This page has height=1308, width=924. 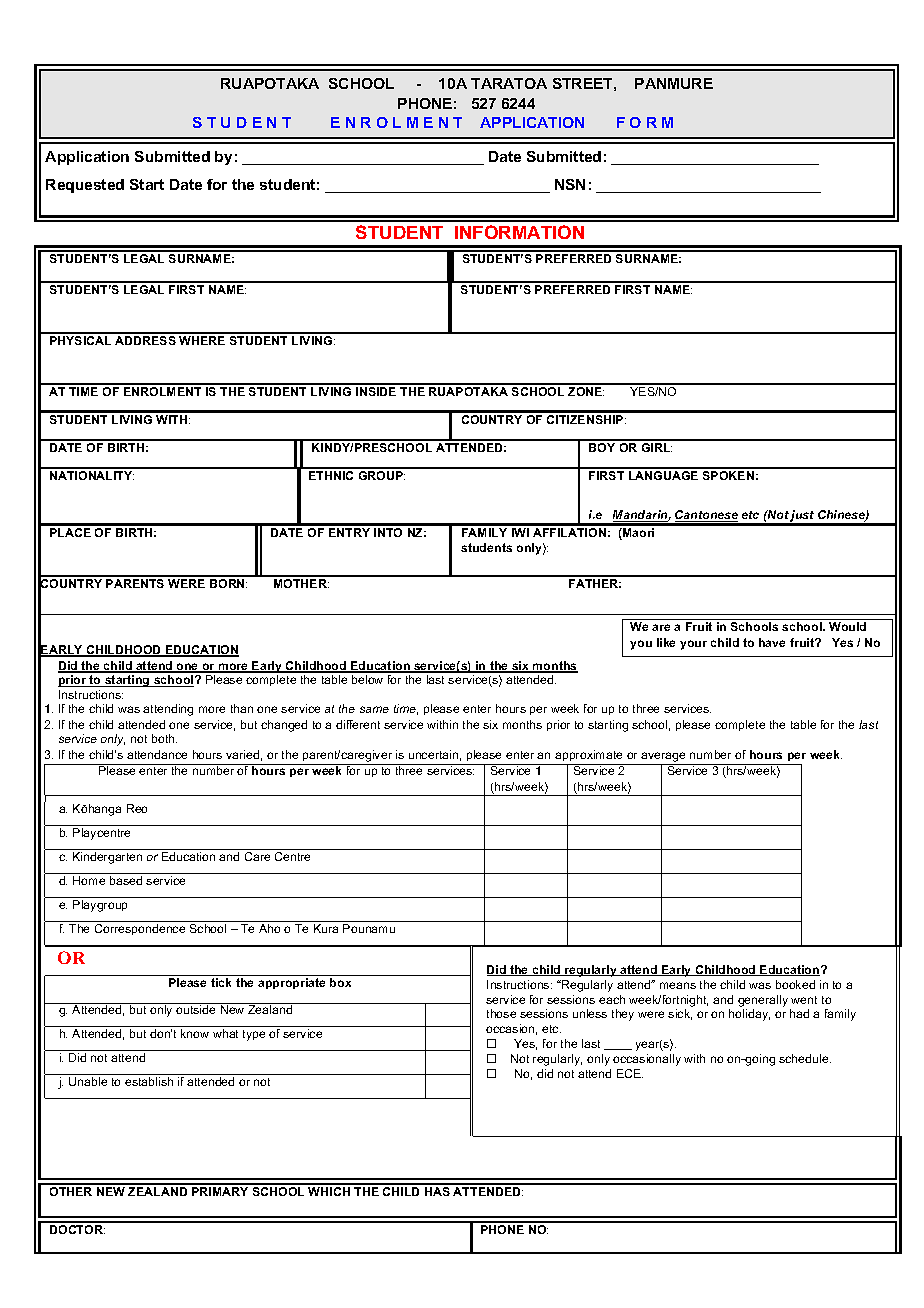 What do you see at coordinates (772, 642) in the page?
I see `have` at bounding box center [772, 642].
